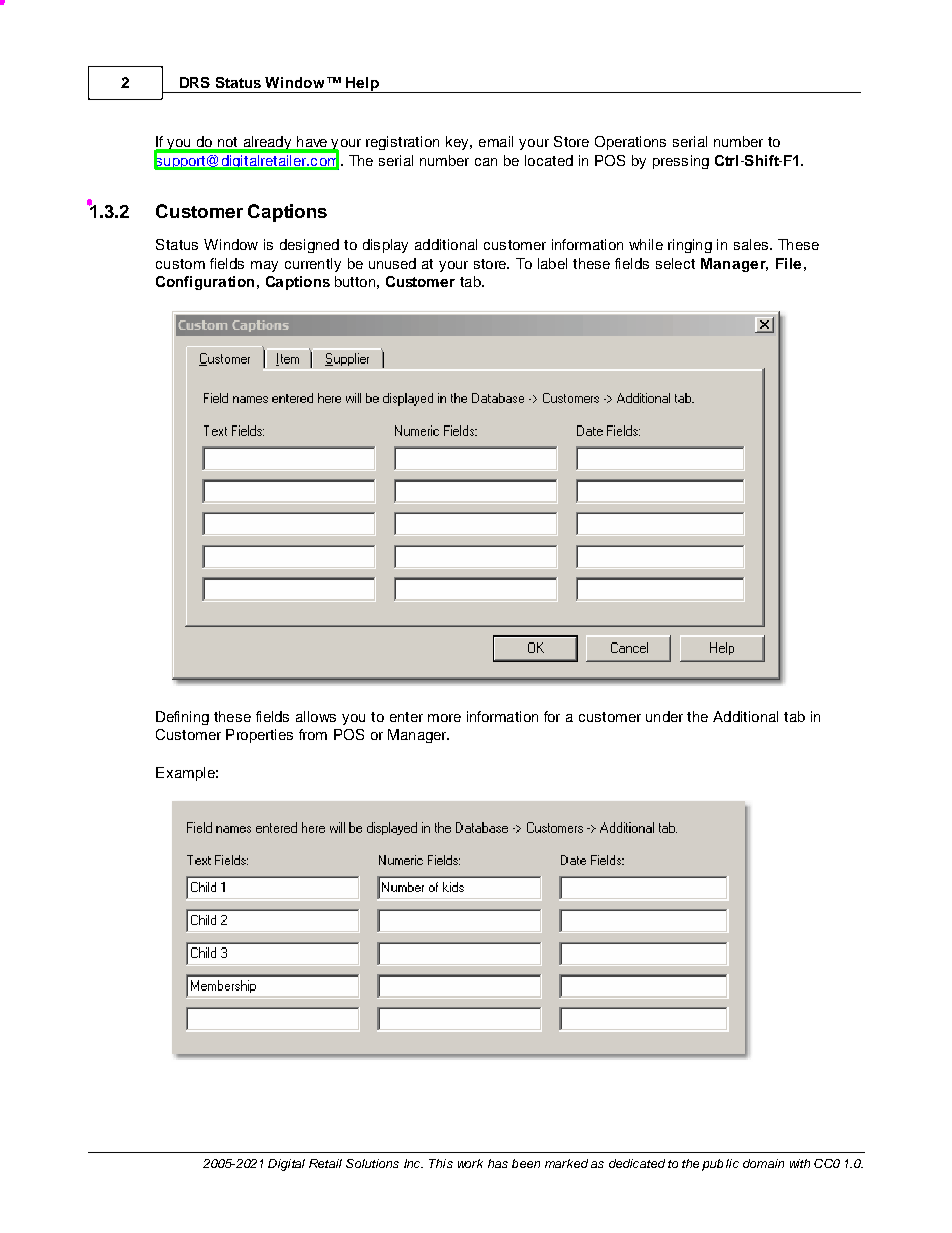 The image size is (952, 1233). What do you see at coordinates (498, 1163) in the screenshot?
I see `has` at bounding box center [498, 1163].
